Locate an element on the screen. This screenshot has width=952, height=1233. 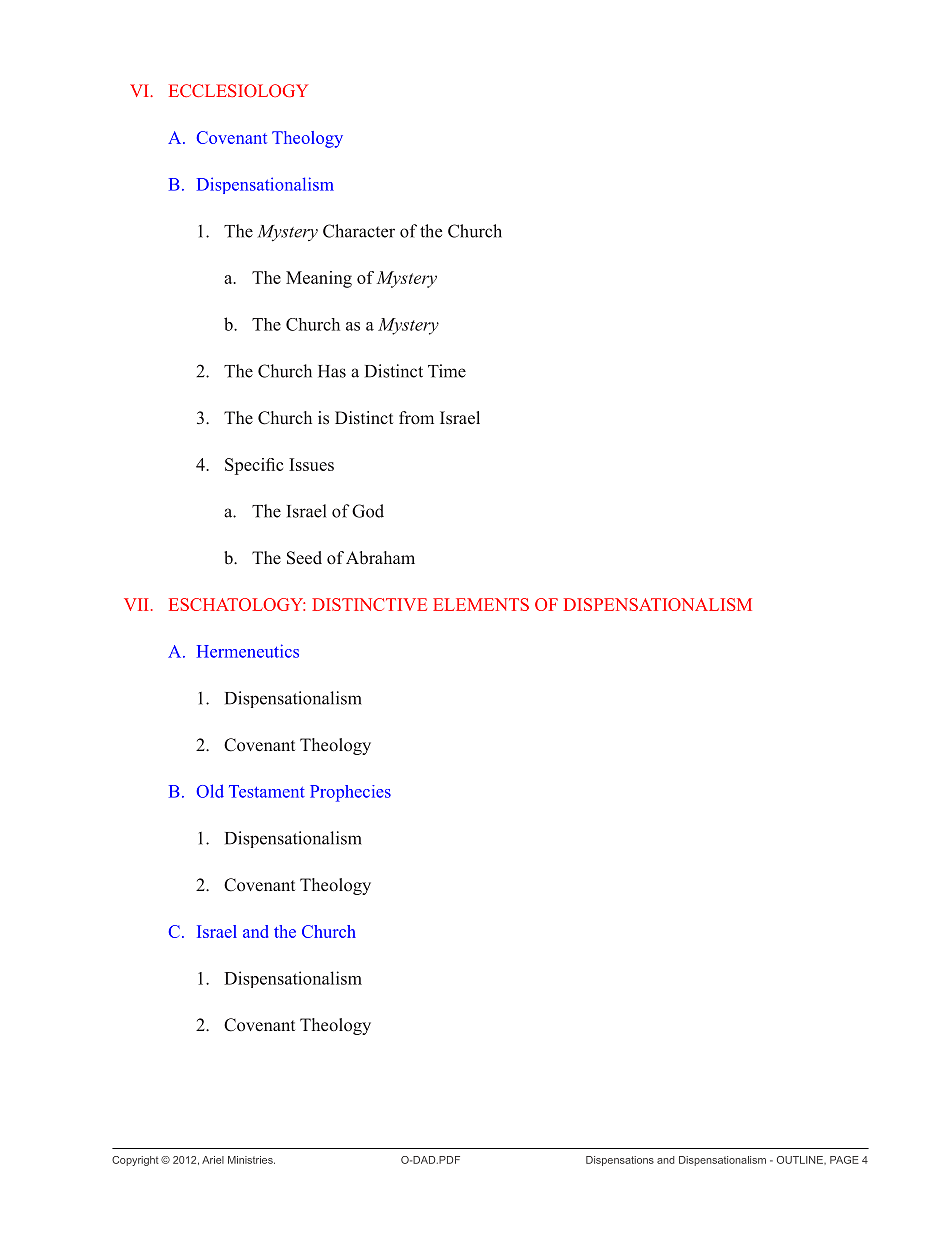
PAGE is located at coordinates (844, 1160).
